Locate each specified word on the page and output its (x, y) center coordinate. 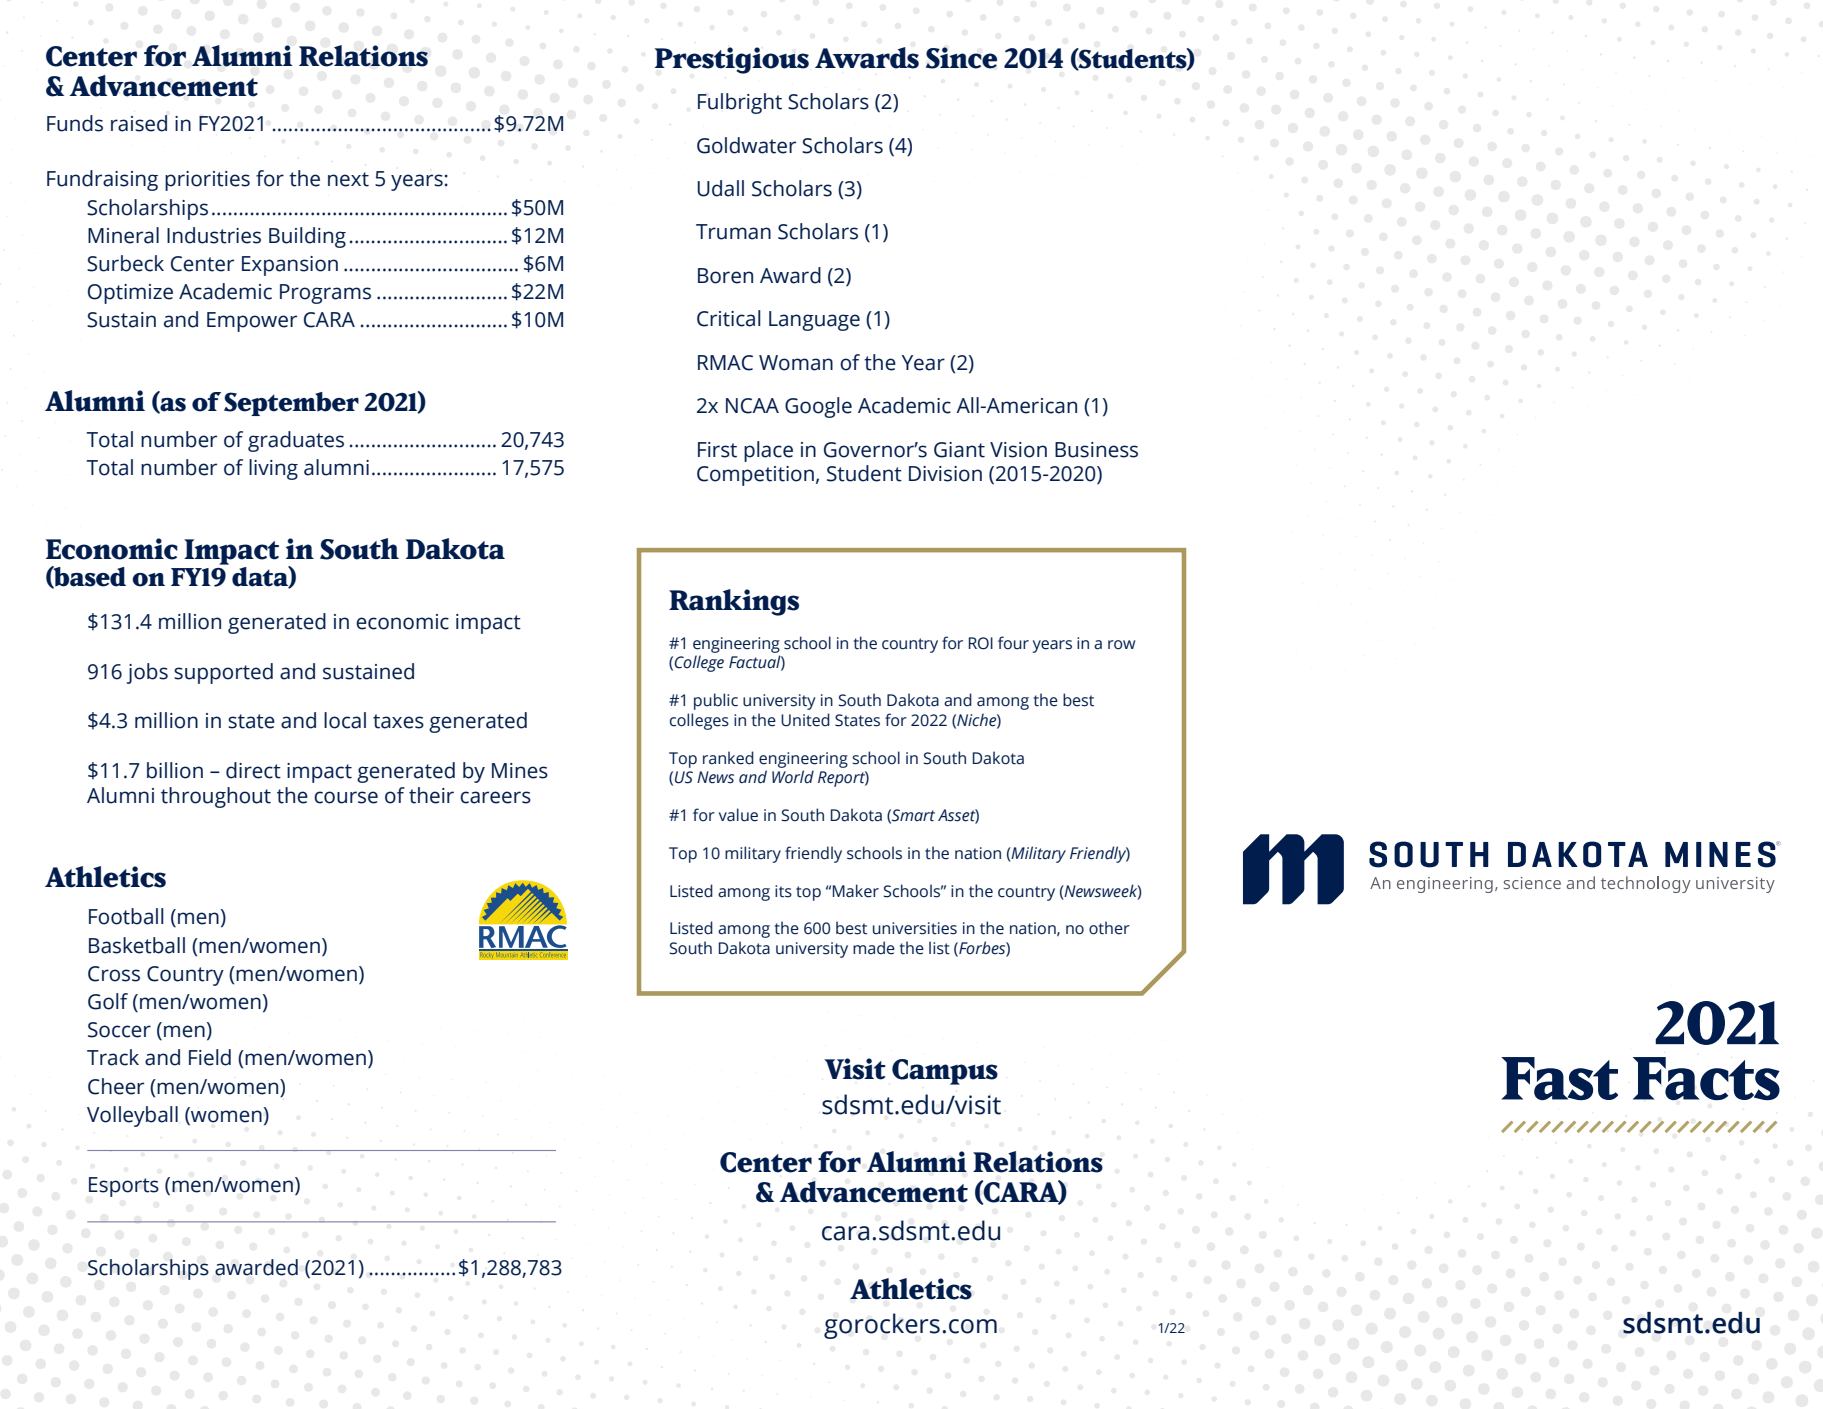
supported (223, 673)
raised (139, 123)
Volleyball (132, 1116)
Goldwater (746, 145)
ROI (981, 643)
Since (961, 58)
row (1121, 645)
